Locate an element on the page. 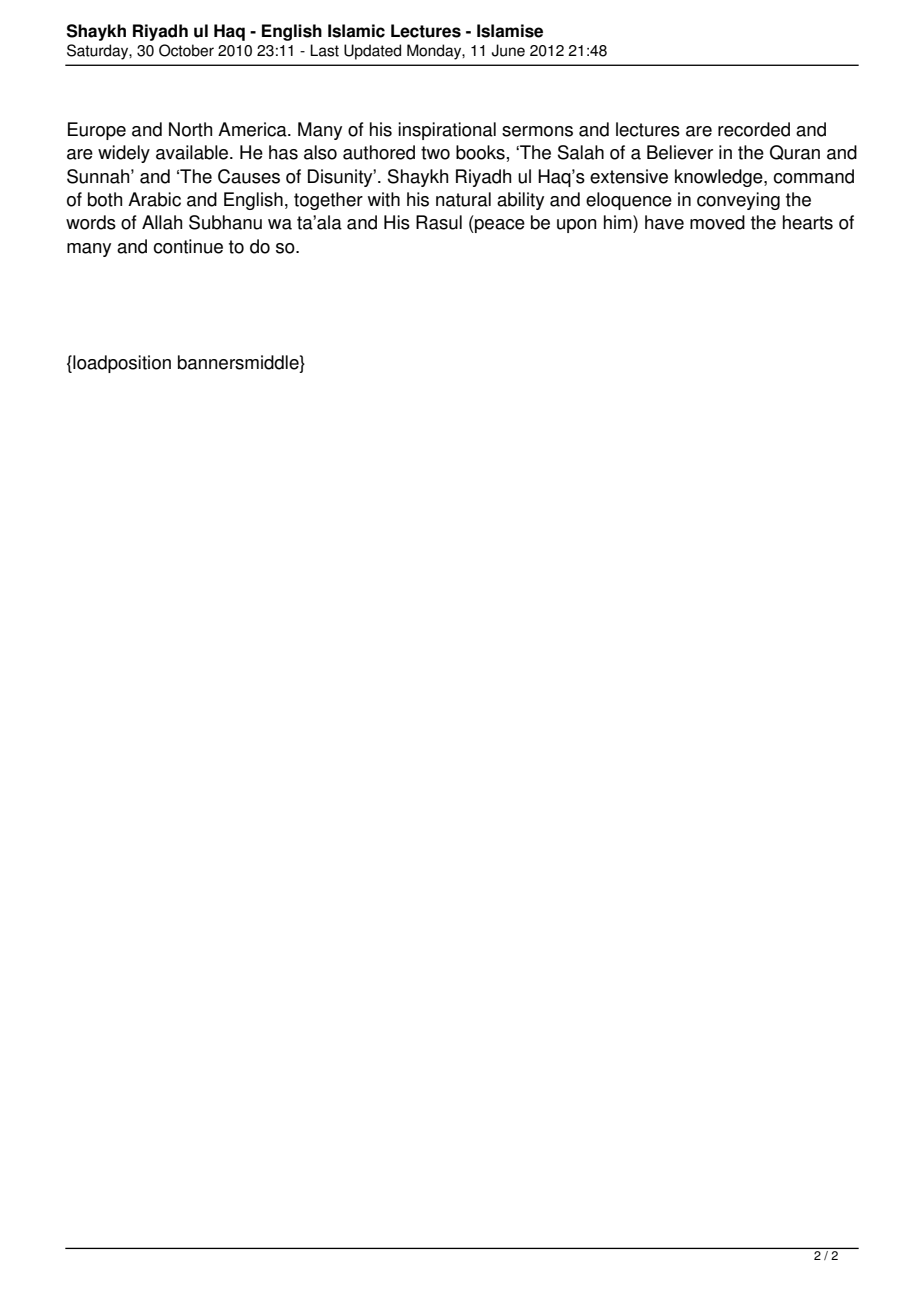 This page has height=1308, width=924. knowledge is located at coordinates (720, 178).
